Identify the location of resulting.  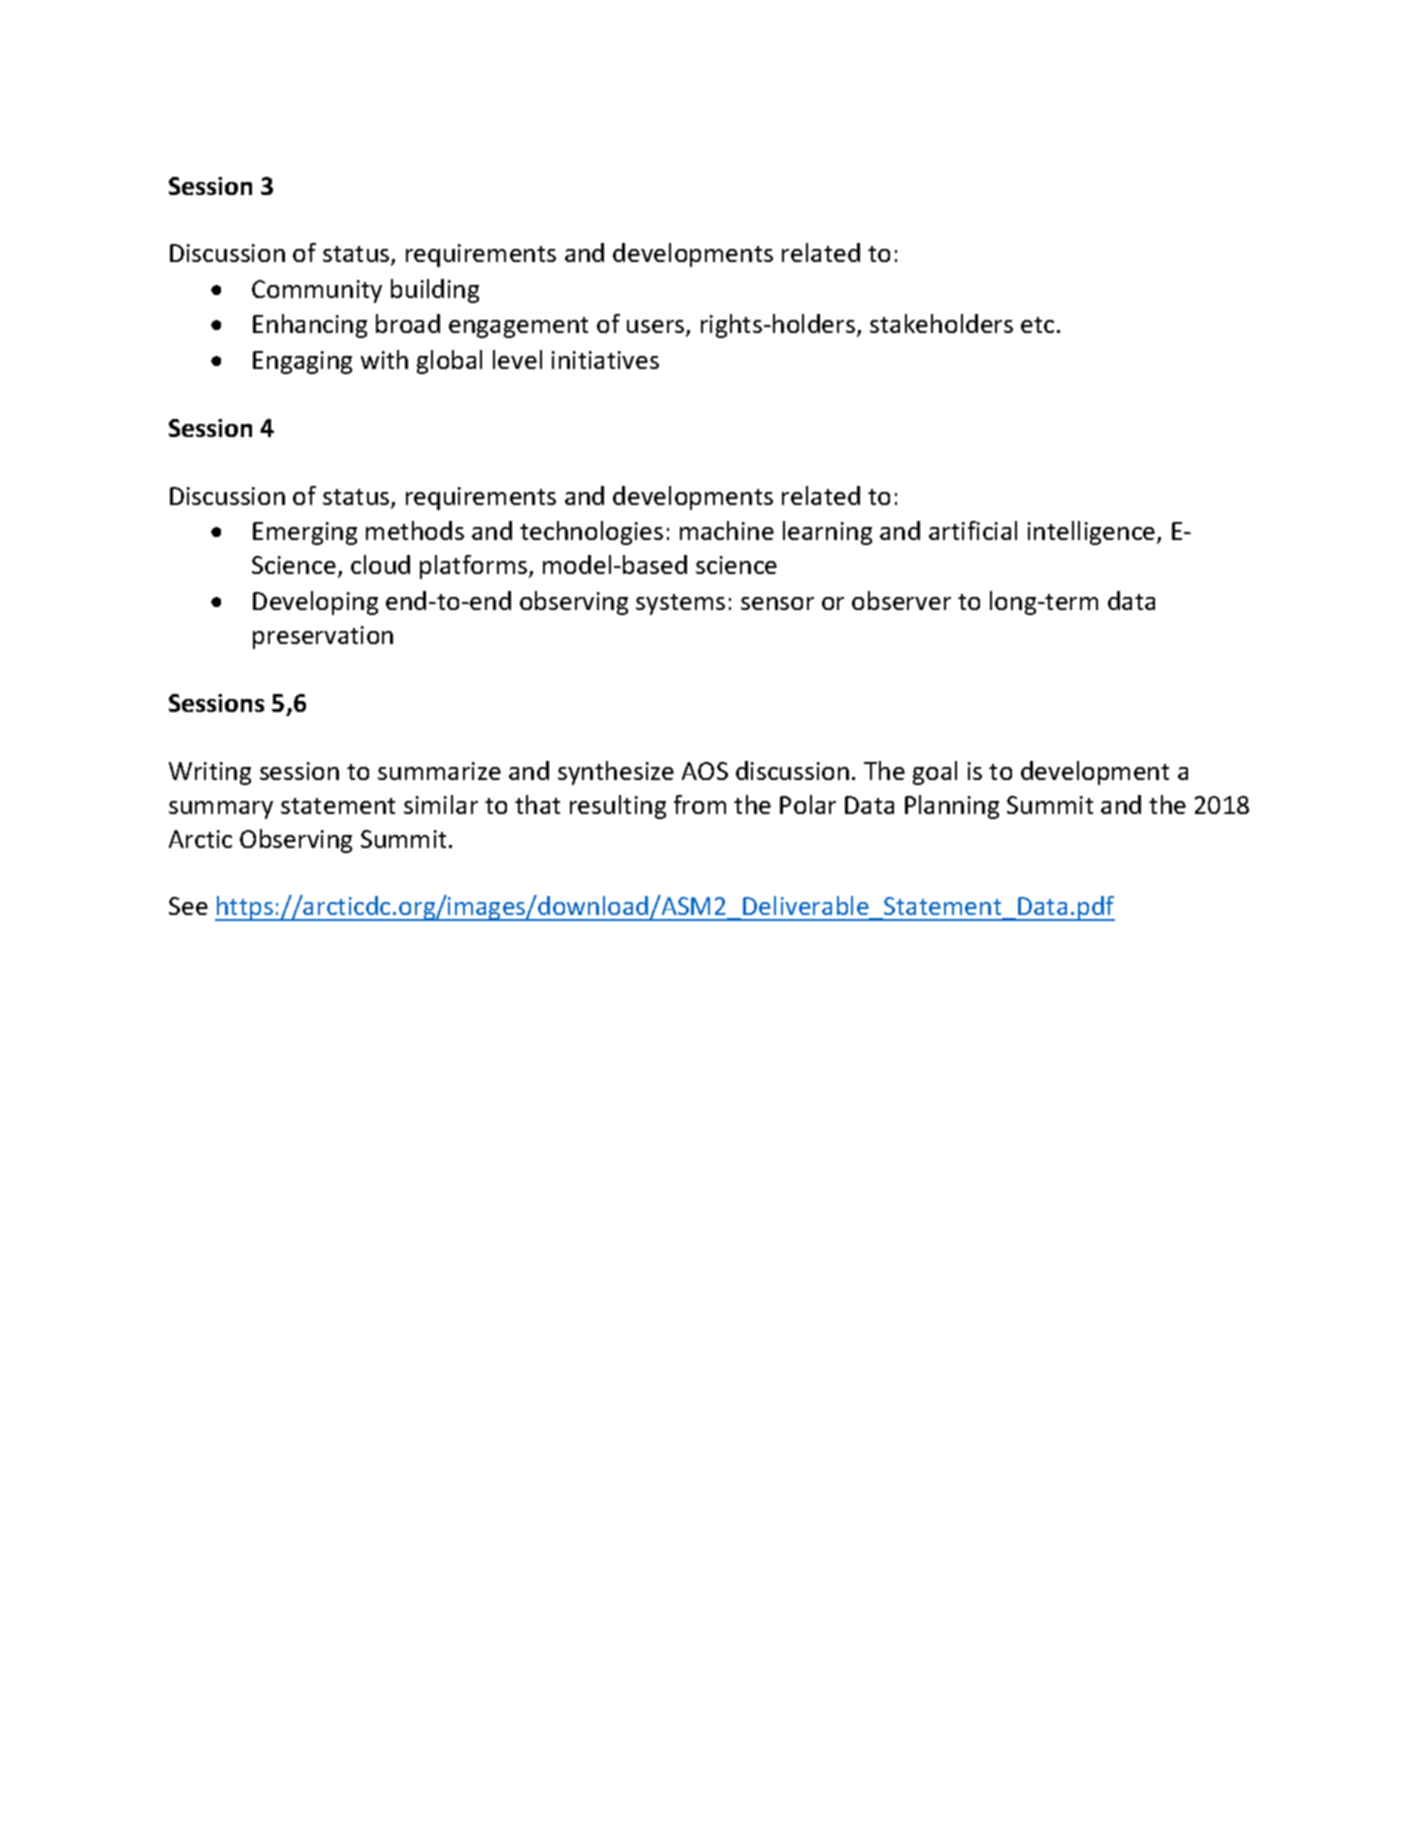
(618, 807).
